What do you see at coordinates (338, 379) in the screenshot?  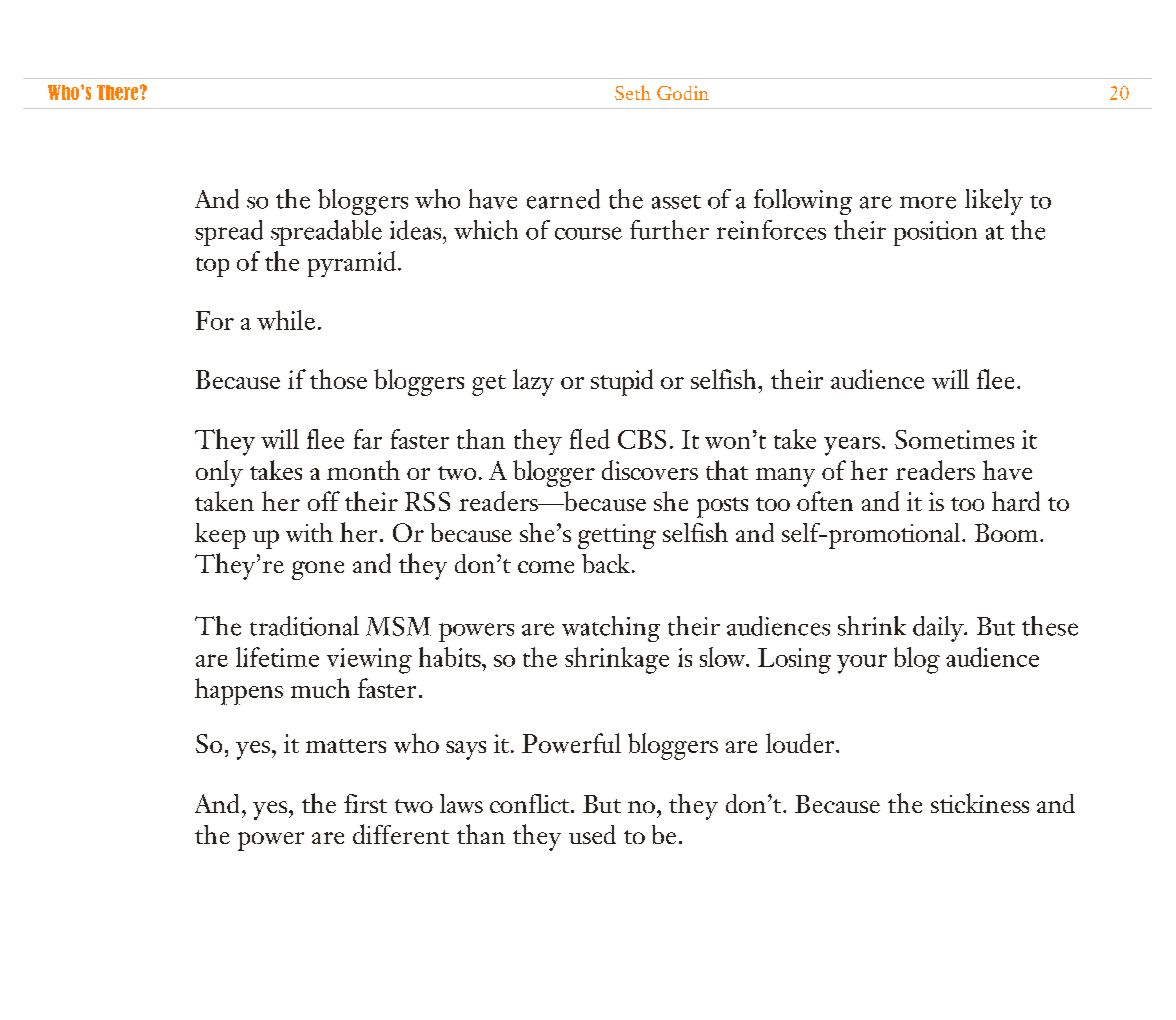 I see `those` at bounding box center [338, 379].
